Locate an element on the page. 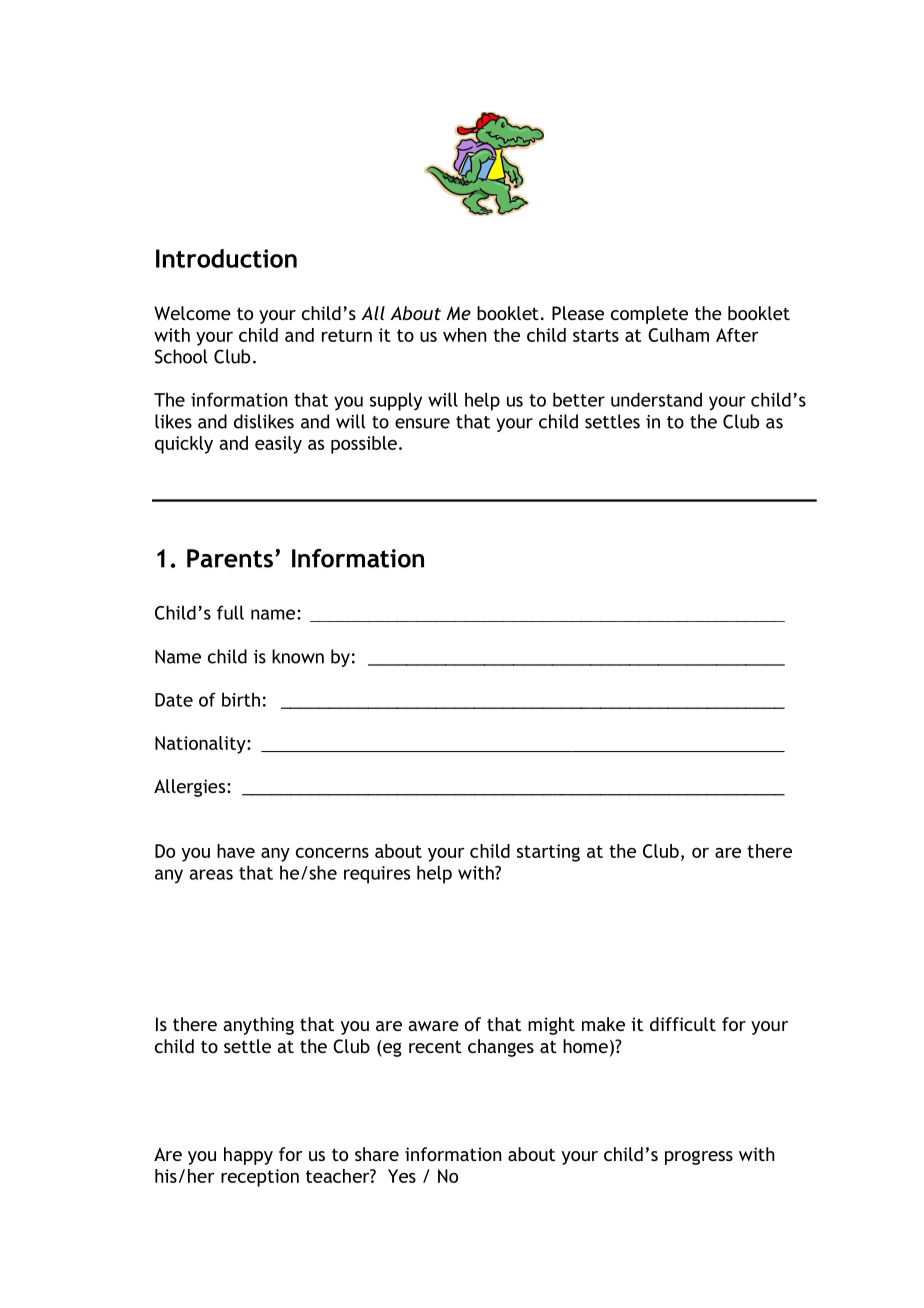 This image has height=1308, width=924. starting is located at coordinates (548, 853).
